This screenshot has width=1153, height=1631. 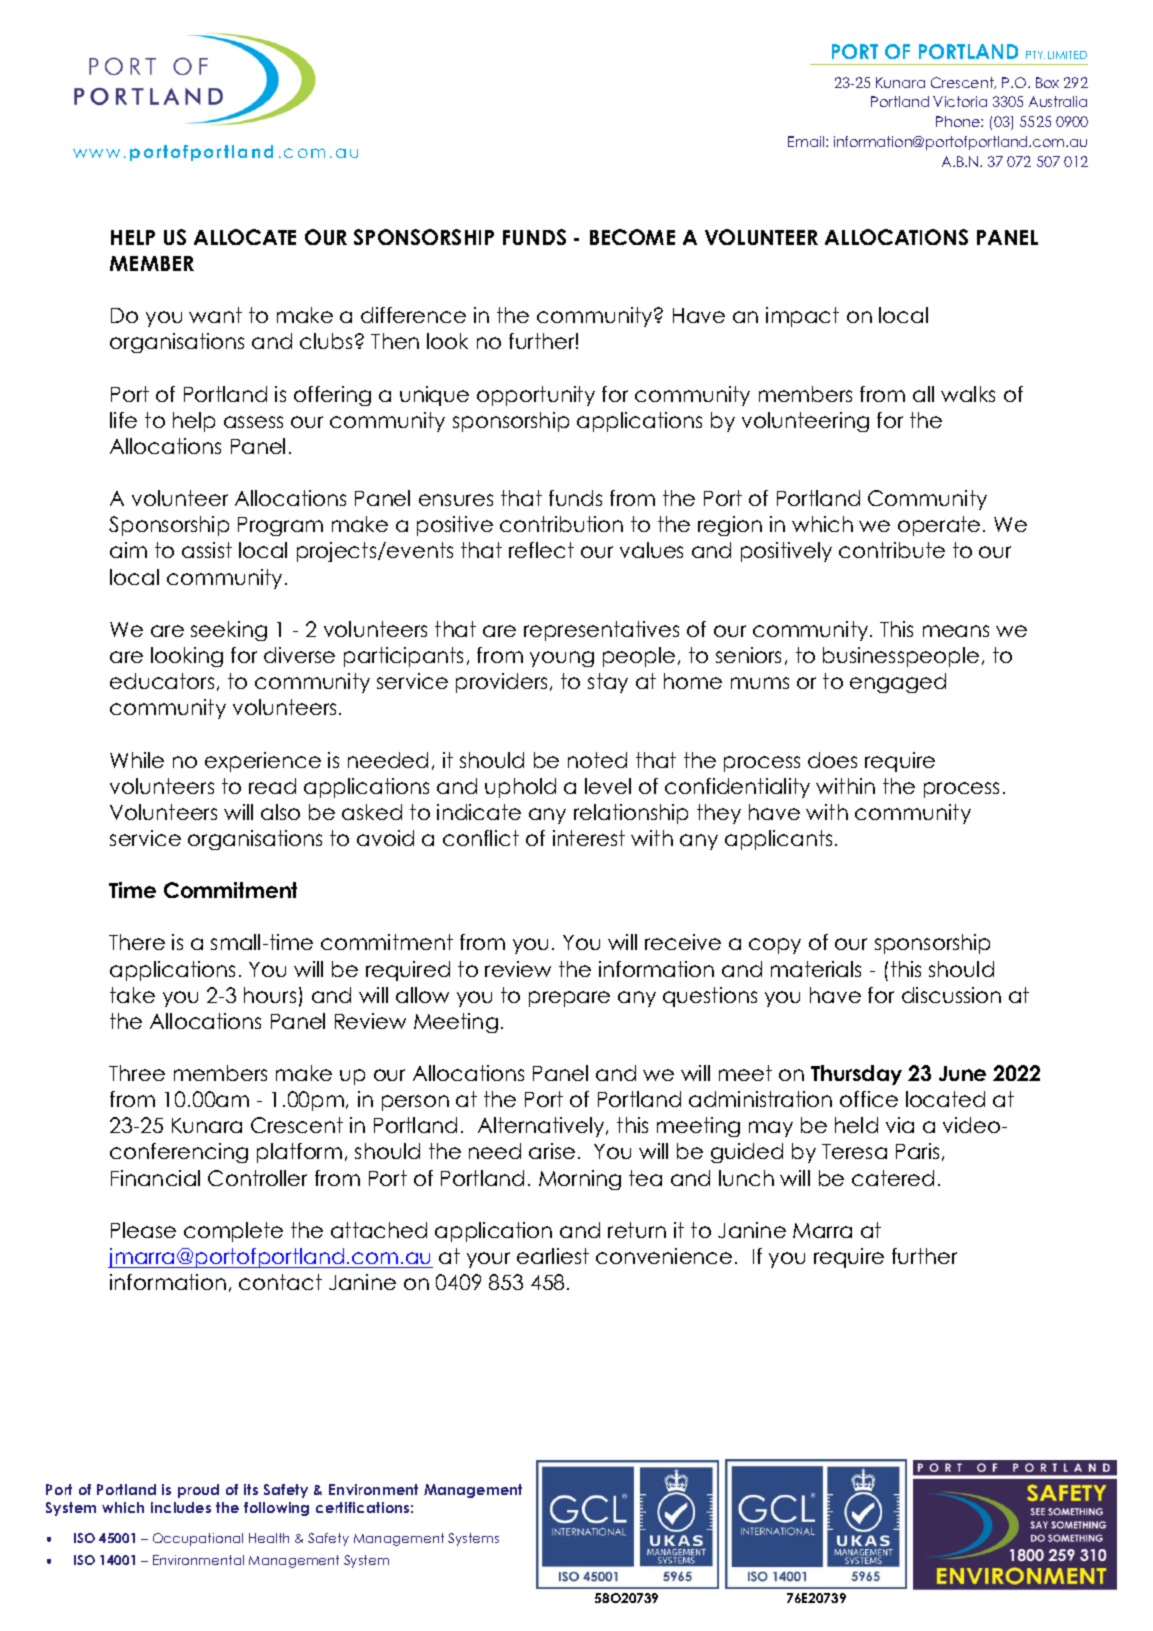 I want to click on does, so click(x=832, y=760).
